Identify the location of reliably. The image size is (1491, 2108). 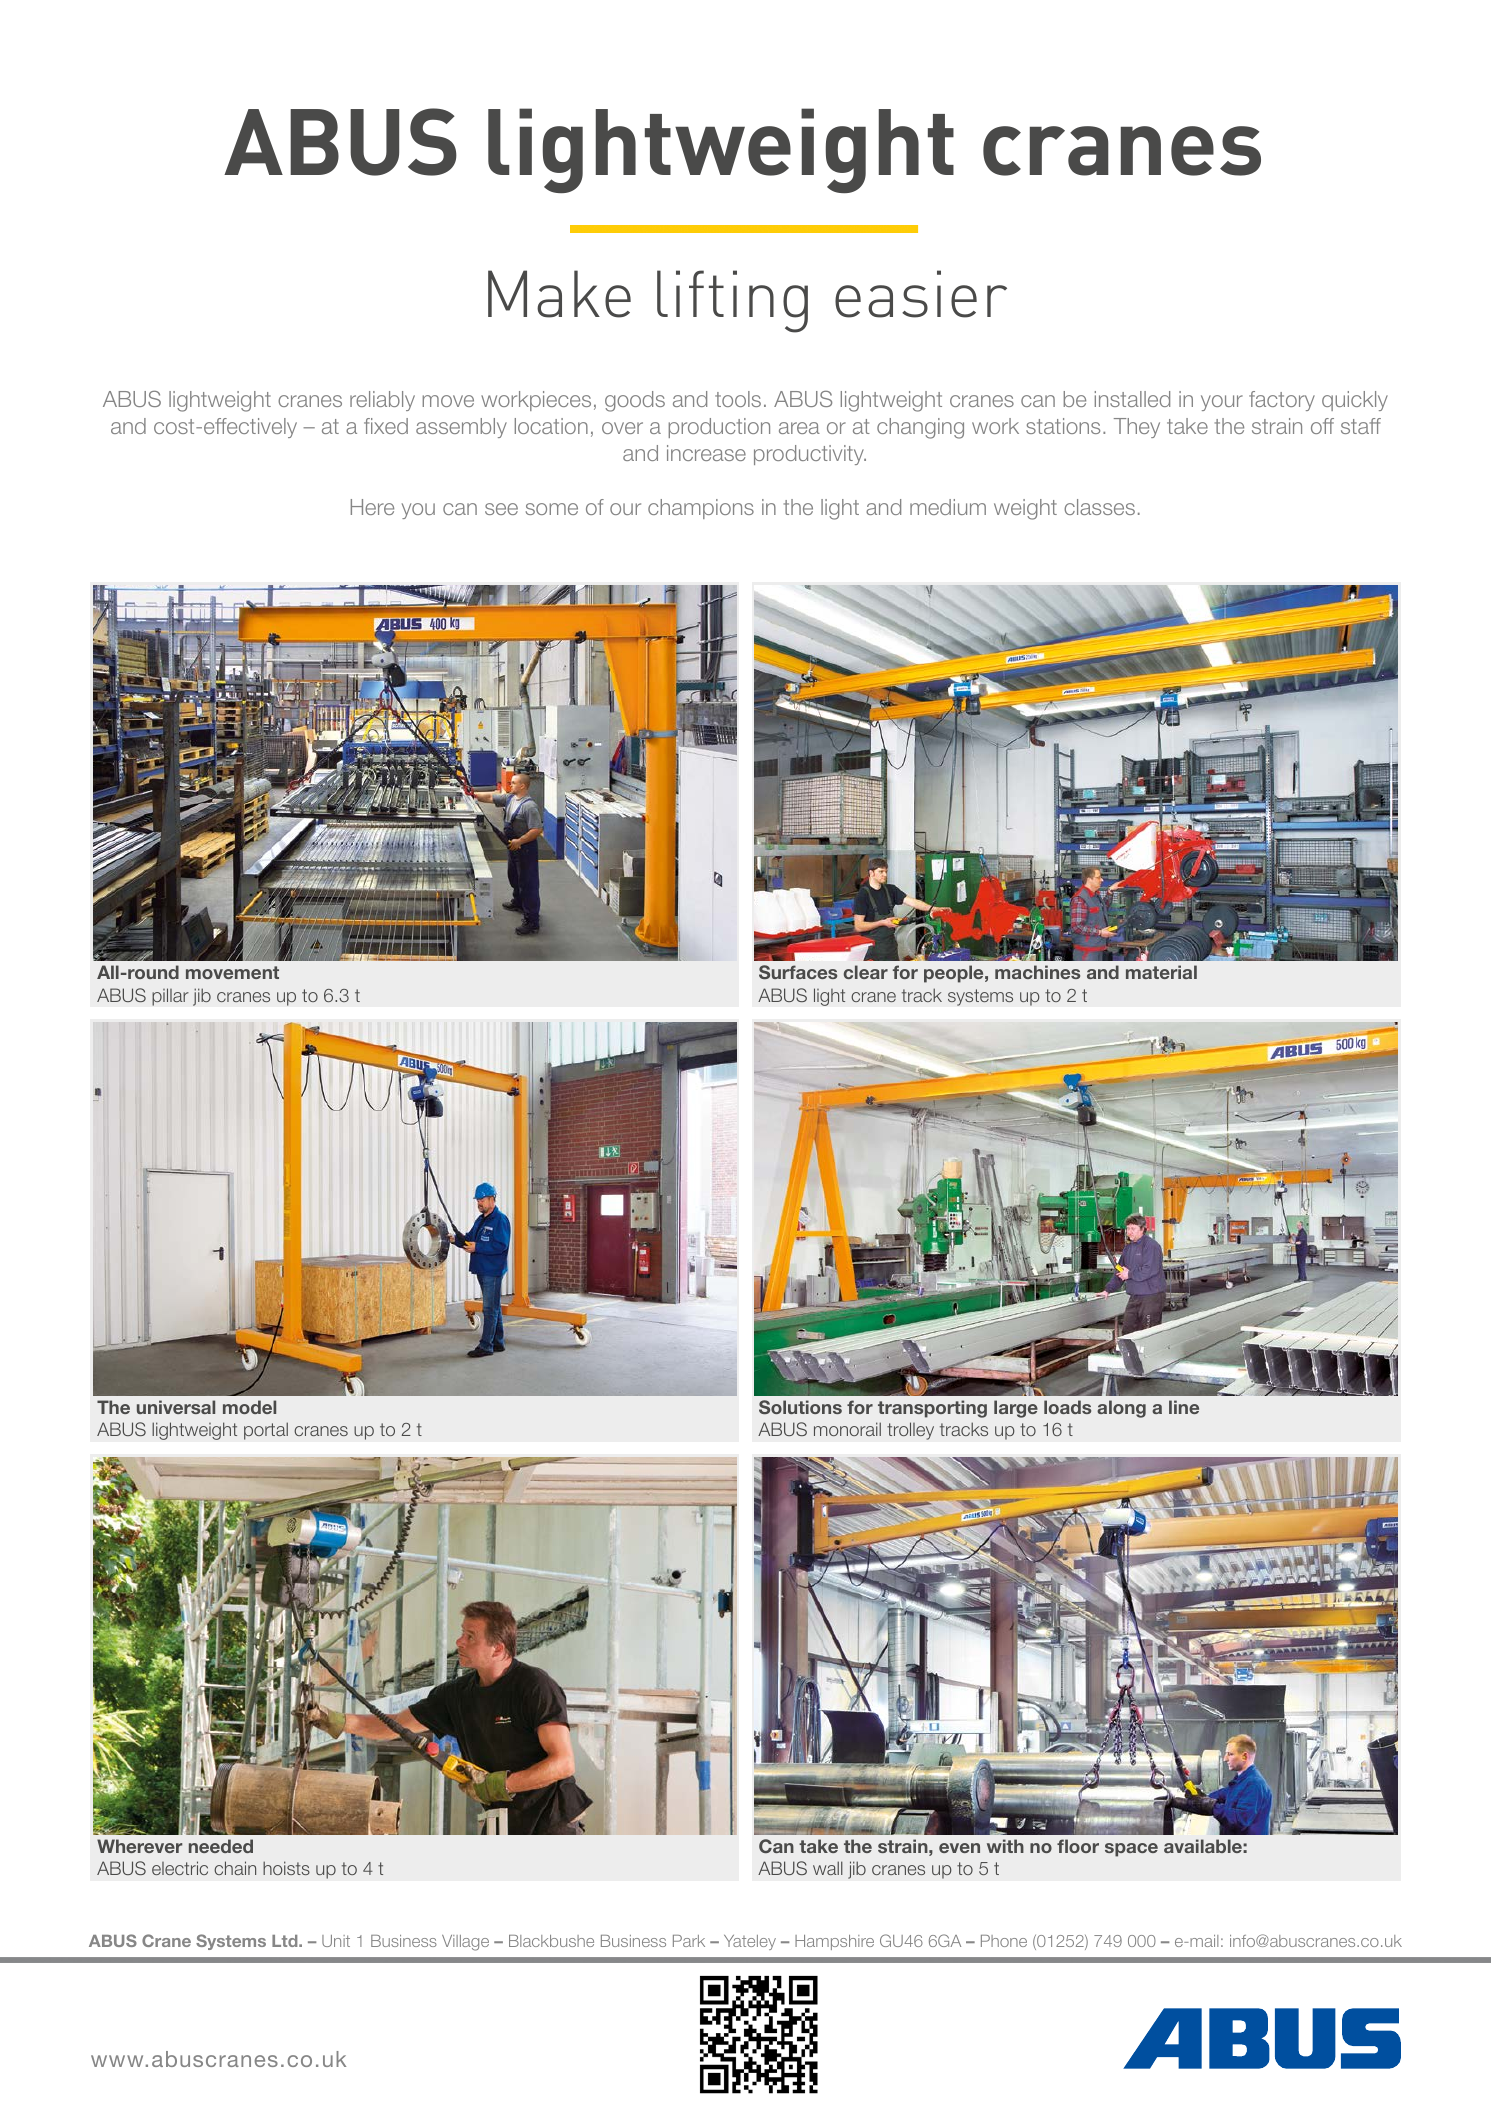
(382, 401).
